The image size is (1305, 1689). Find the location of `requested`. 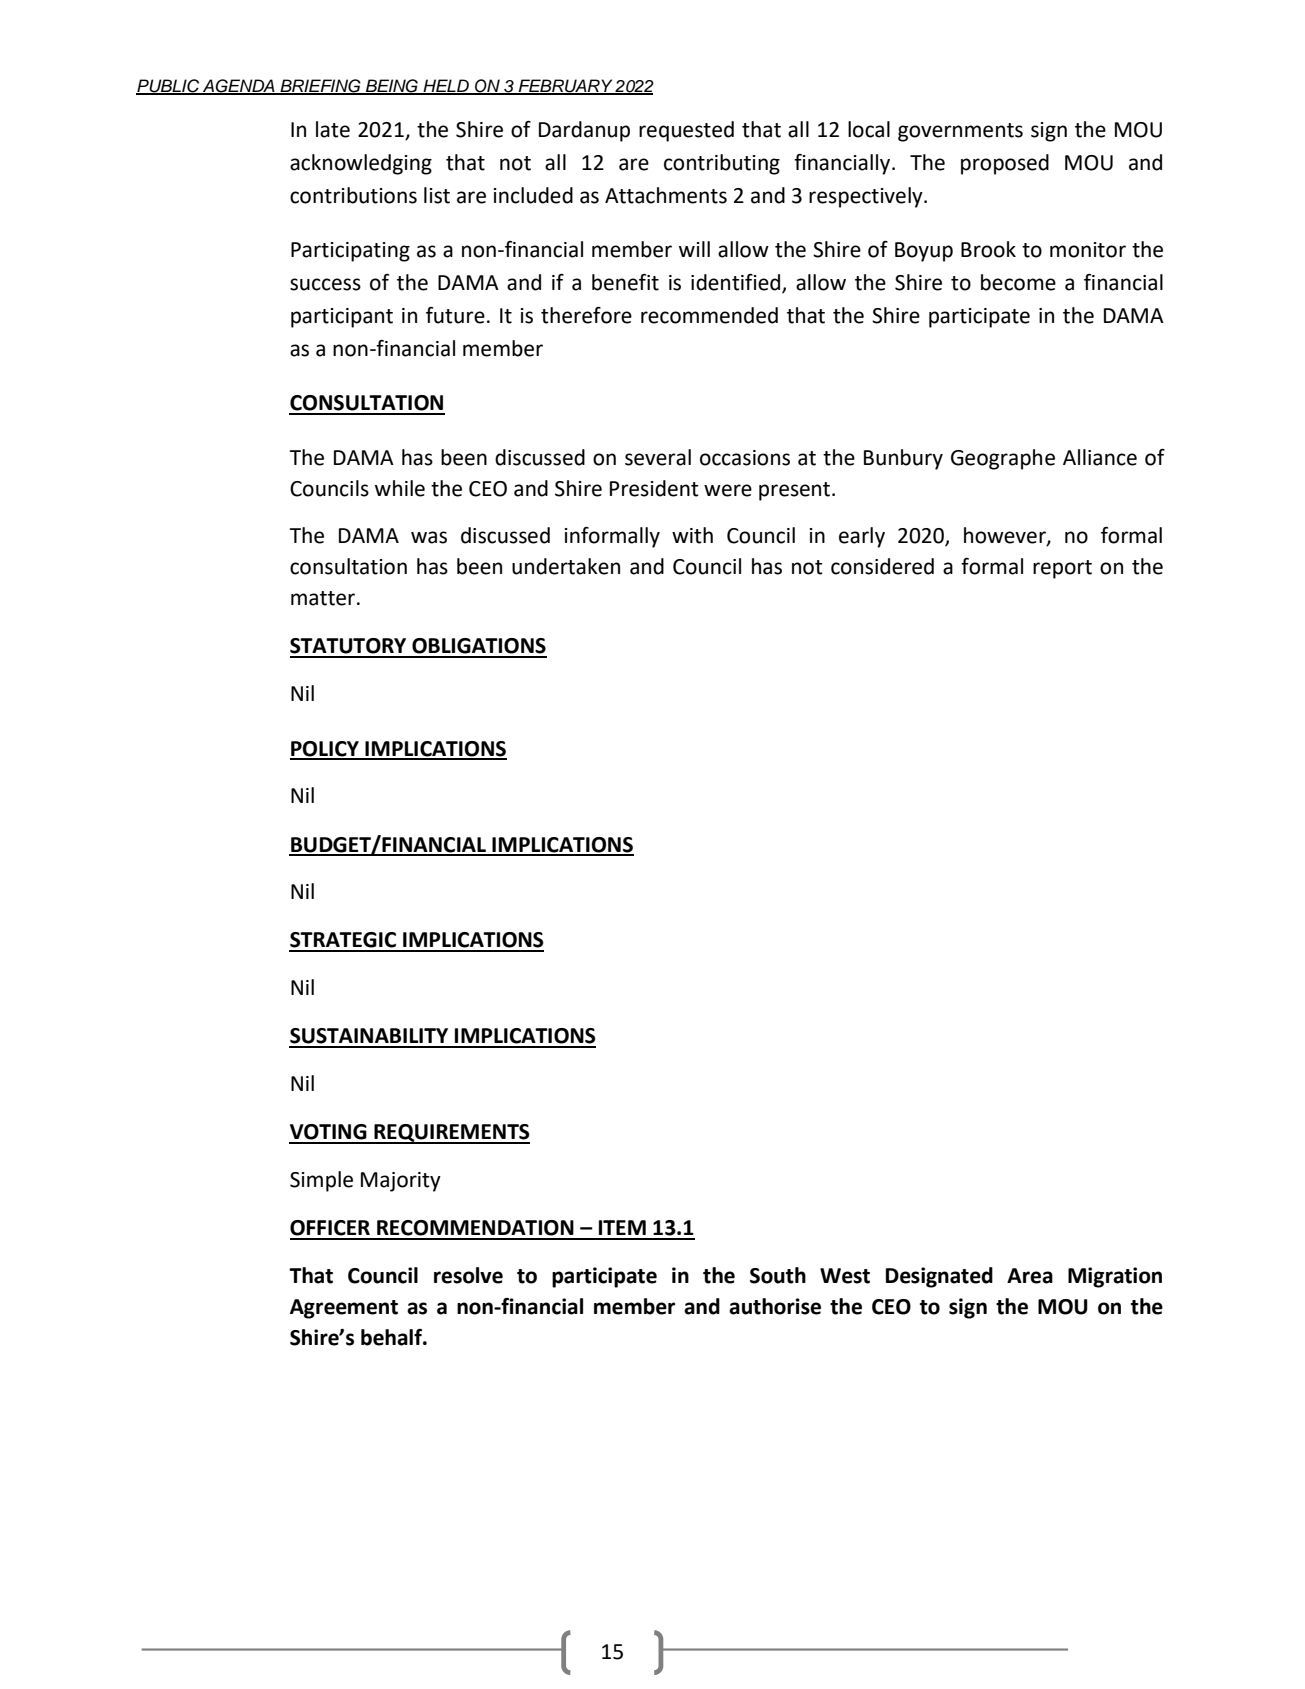

requested is located at coordinates (686, 131).
